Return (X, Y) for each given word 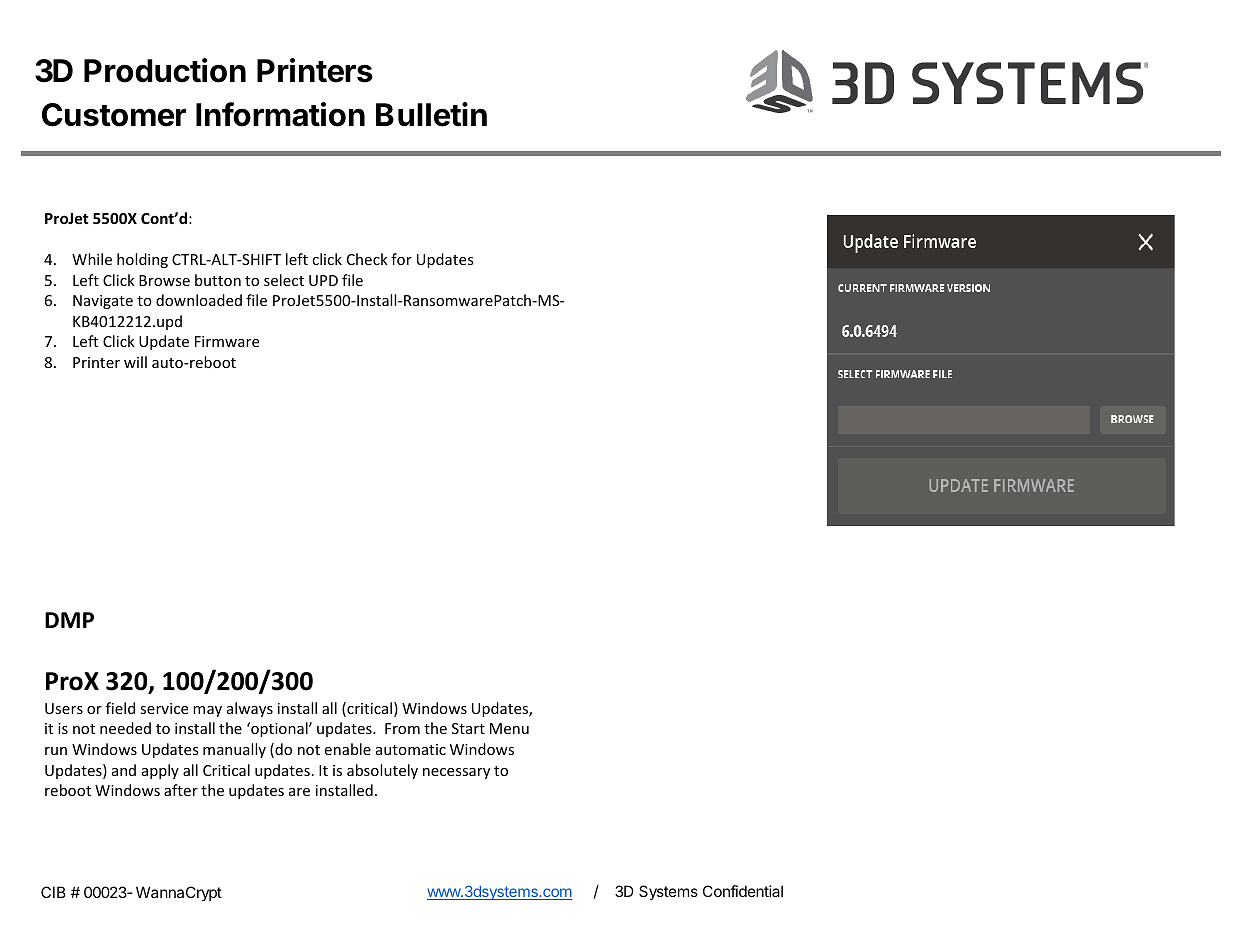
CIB (53, 892)
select (284, 280)
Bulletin (431, 114)
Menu (509, 728)
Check (367, 259)
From (402, 728)
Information (280, 114)
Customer (114, 115)
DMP (69, 620)
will (135, 362)
